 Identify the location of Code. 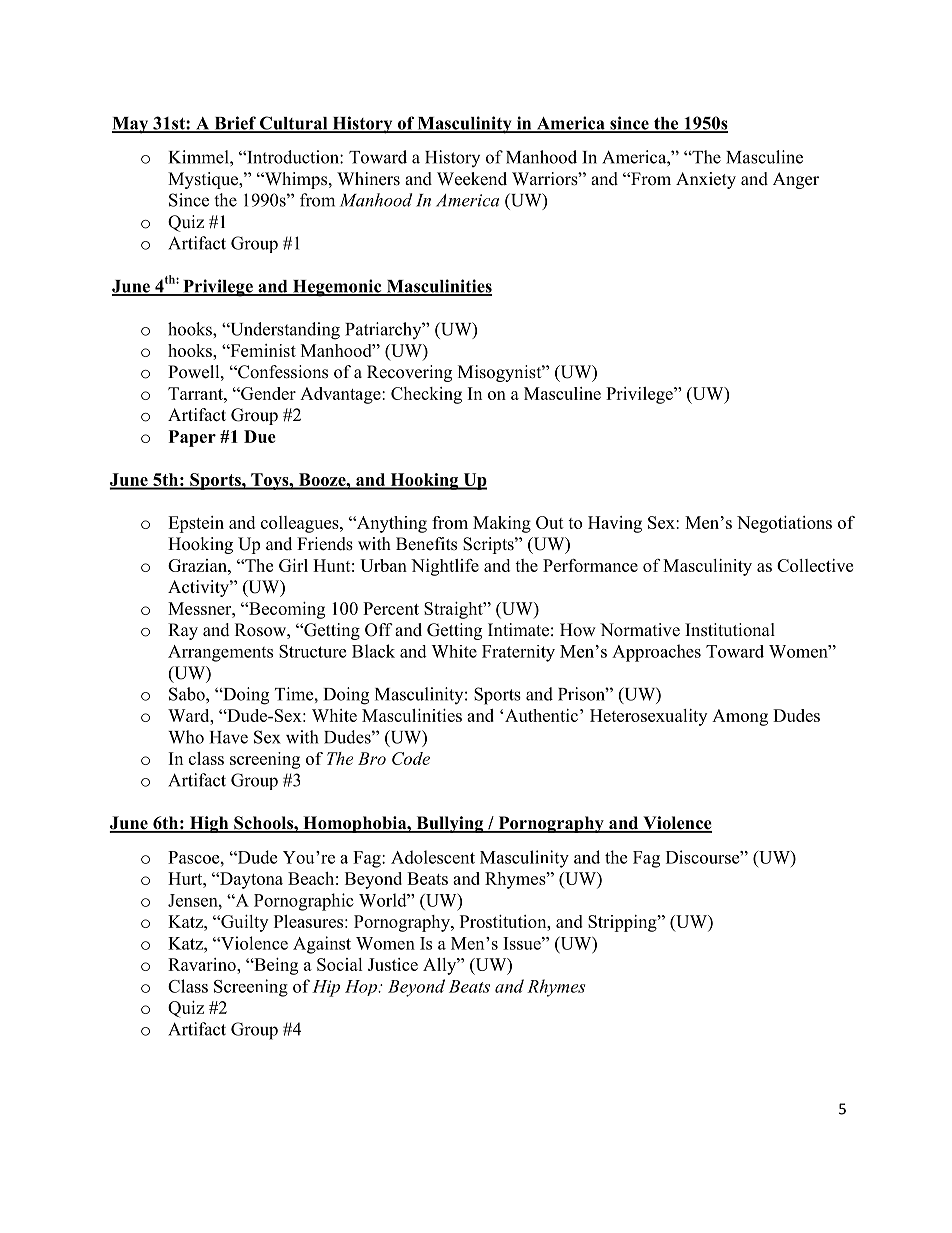
(411, 758).
